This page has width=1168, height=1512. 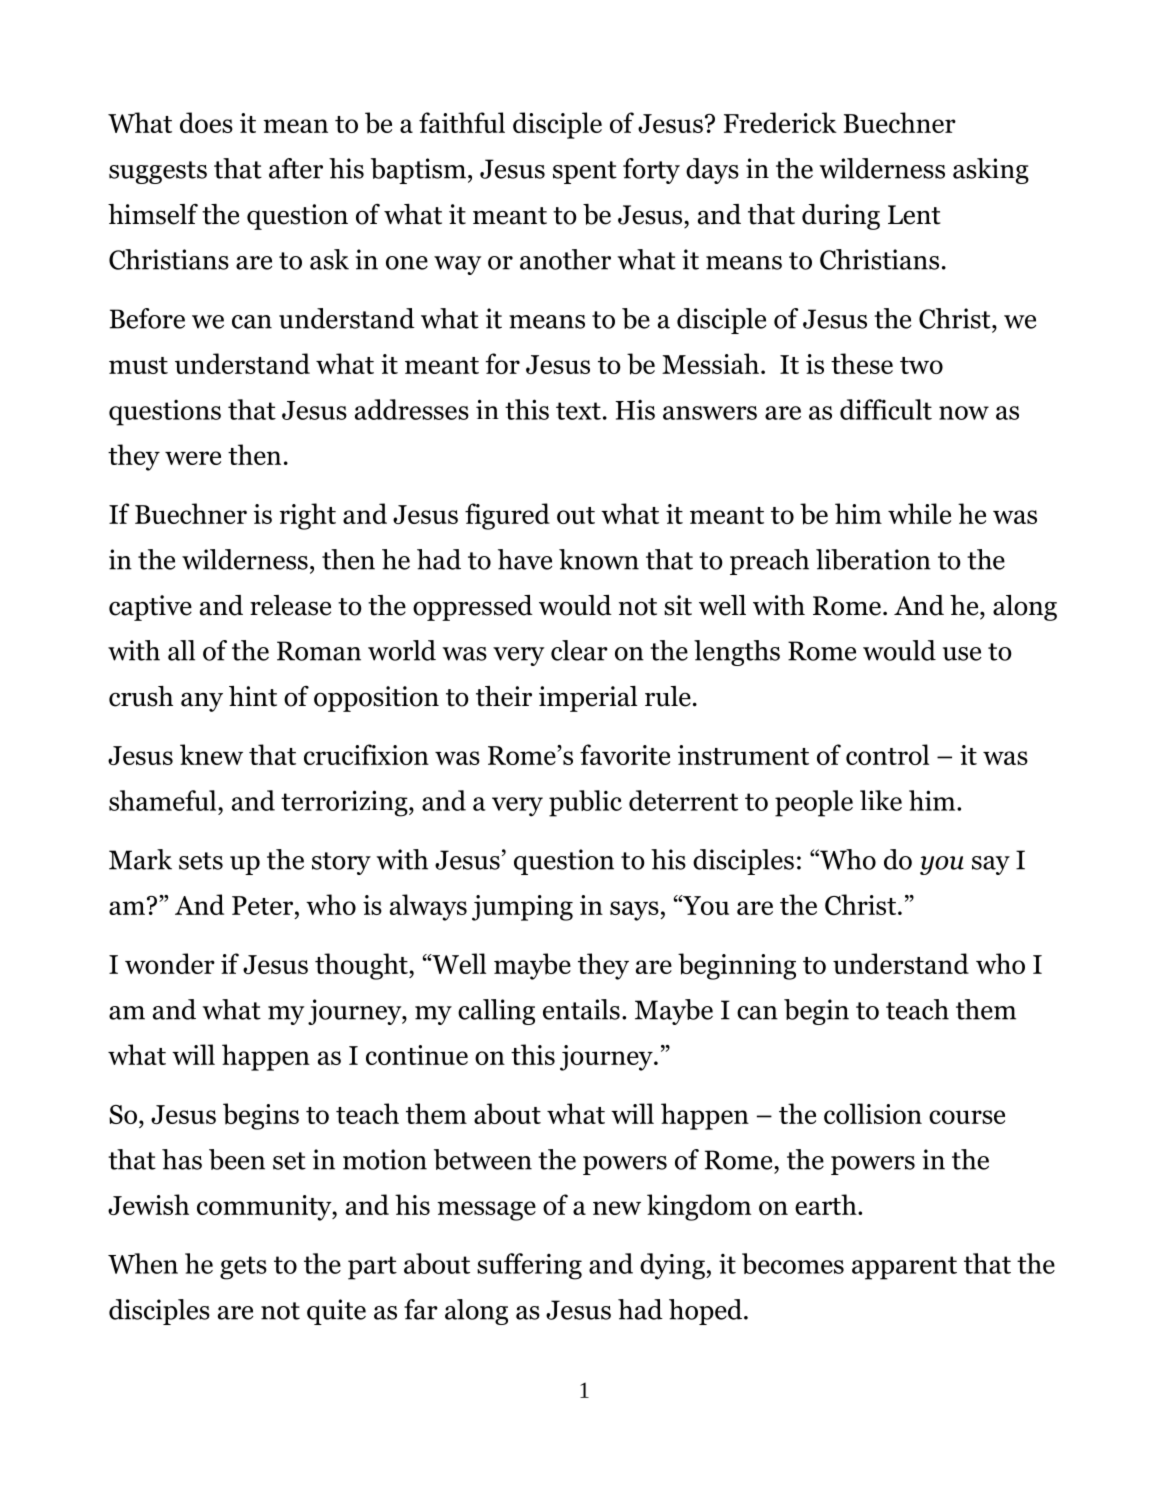 What do you see at coordinates (296, 168) in the page?
I see `after` at bounding box center [296, 168].
